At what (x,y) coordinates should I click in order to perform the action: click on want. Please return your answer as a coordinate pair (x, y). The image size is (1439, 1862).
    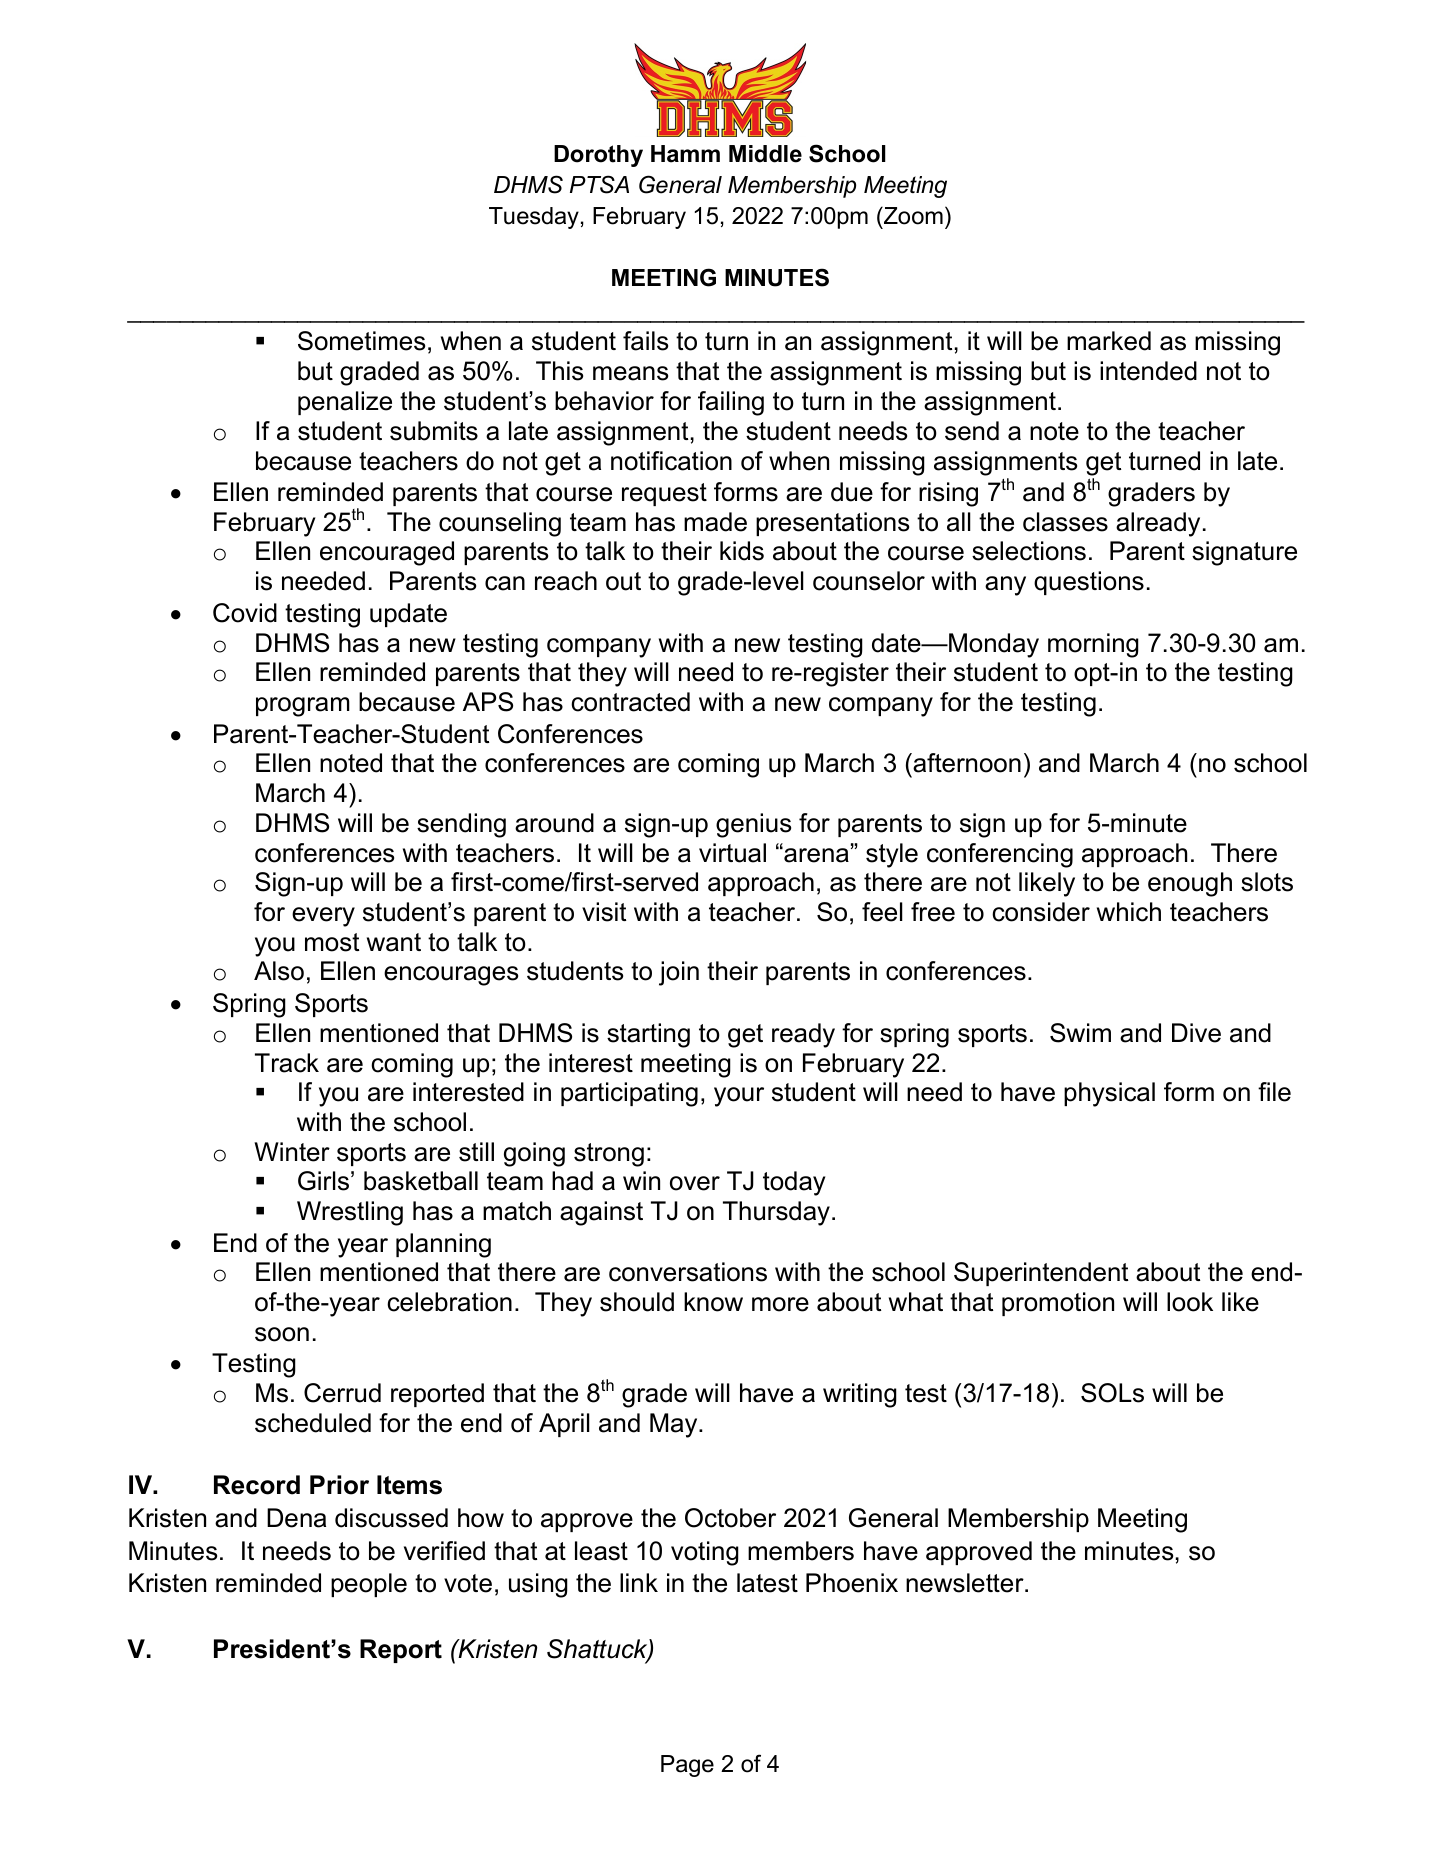
    Looking at the image, I should click on (394, 942).
